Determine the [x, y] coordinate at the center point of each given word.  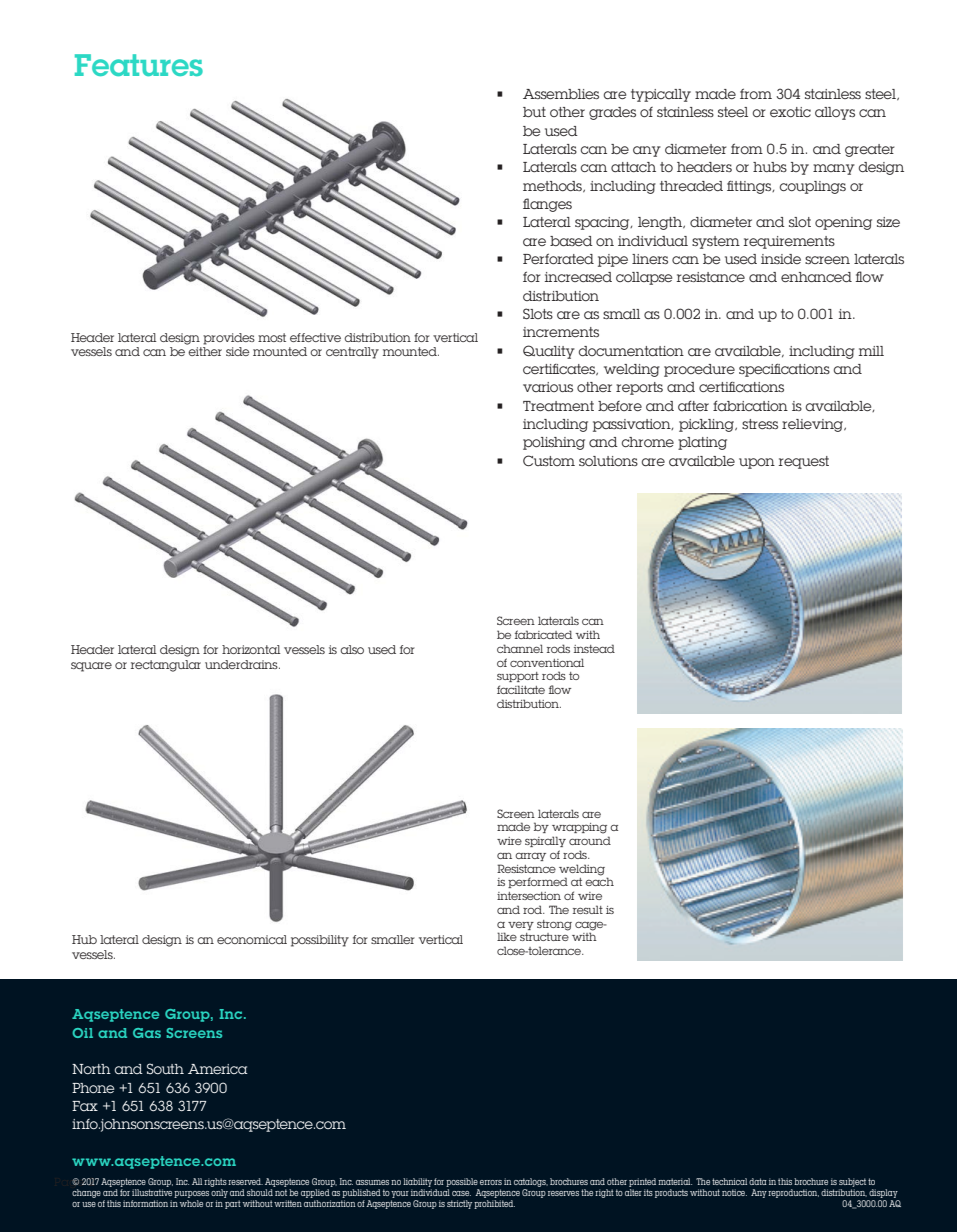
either [205, 351]
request [804, 462]
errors [491, 1182]
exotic [790, 112]
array [530, 857]
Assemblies [561, 94]
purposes [191, 1194]
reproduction [793, 1193]
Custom [549, 460]
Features [139, 65]
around [590, 840]
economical [252, 939]
